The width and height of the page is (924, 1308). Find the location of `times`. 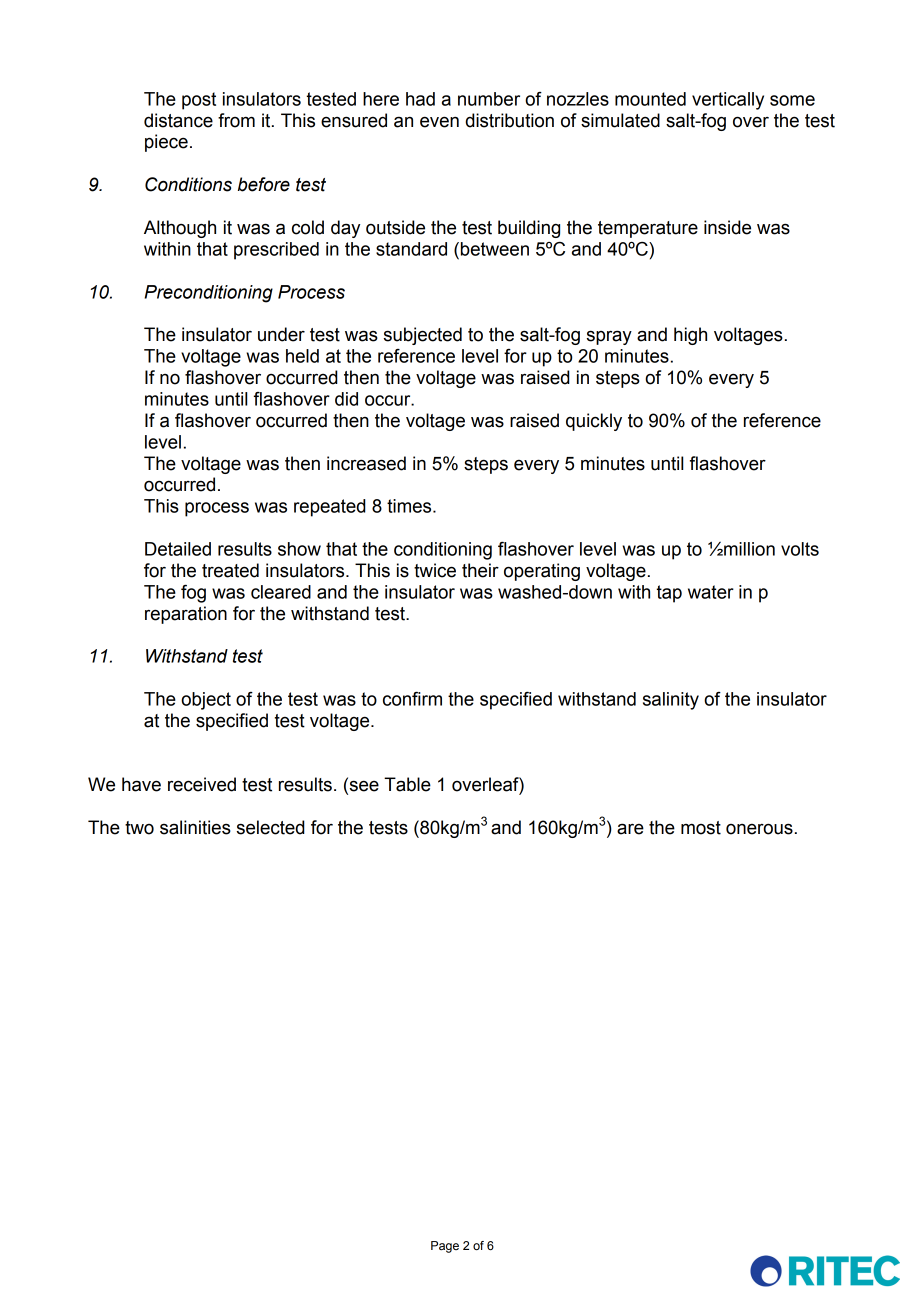

times is located at coordinates (410, 506).
